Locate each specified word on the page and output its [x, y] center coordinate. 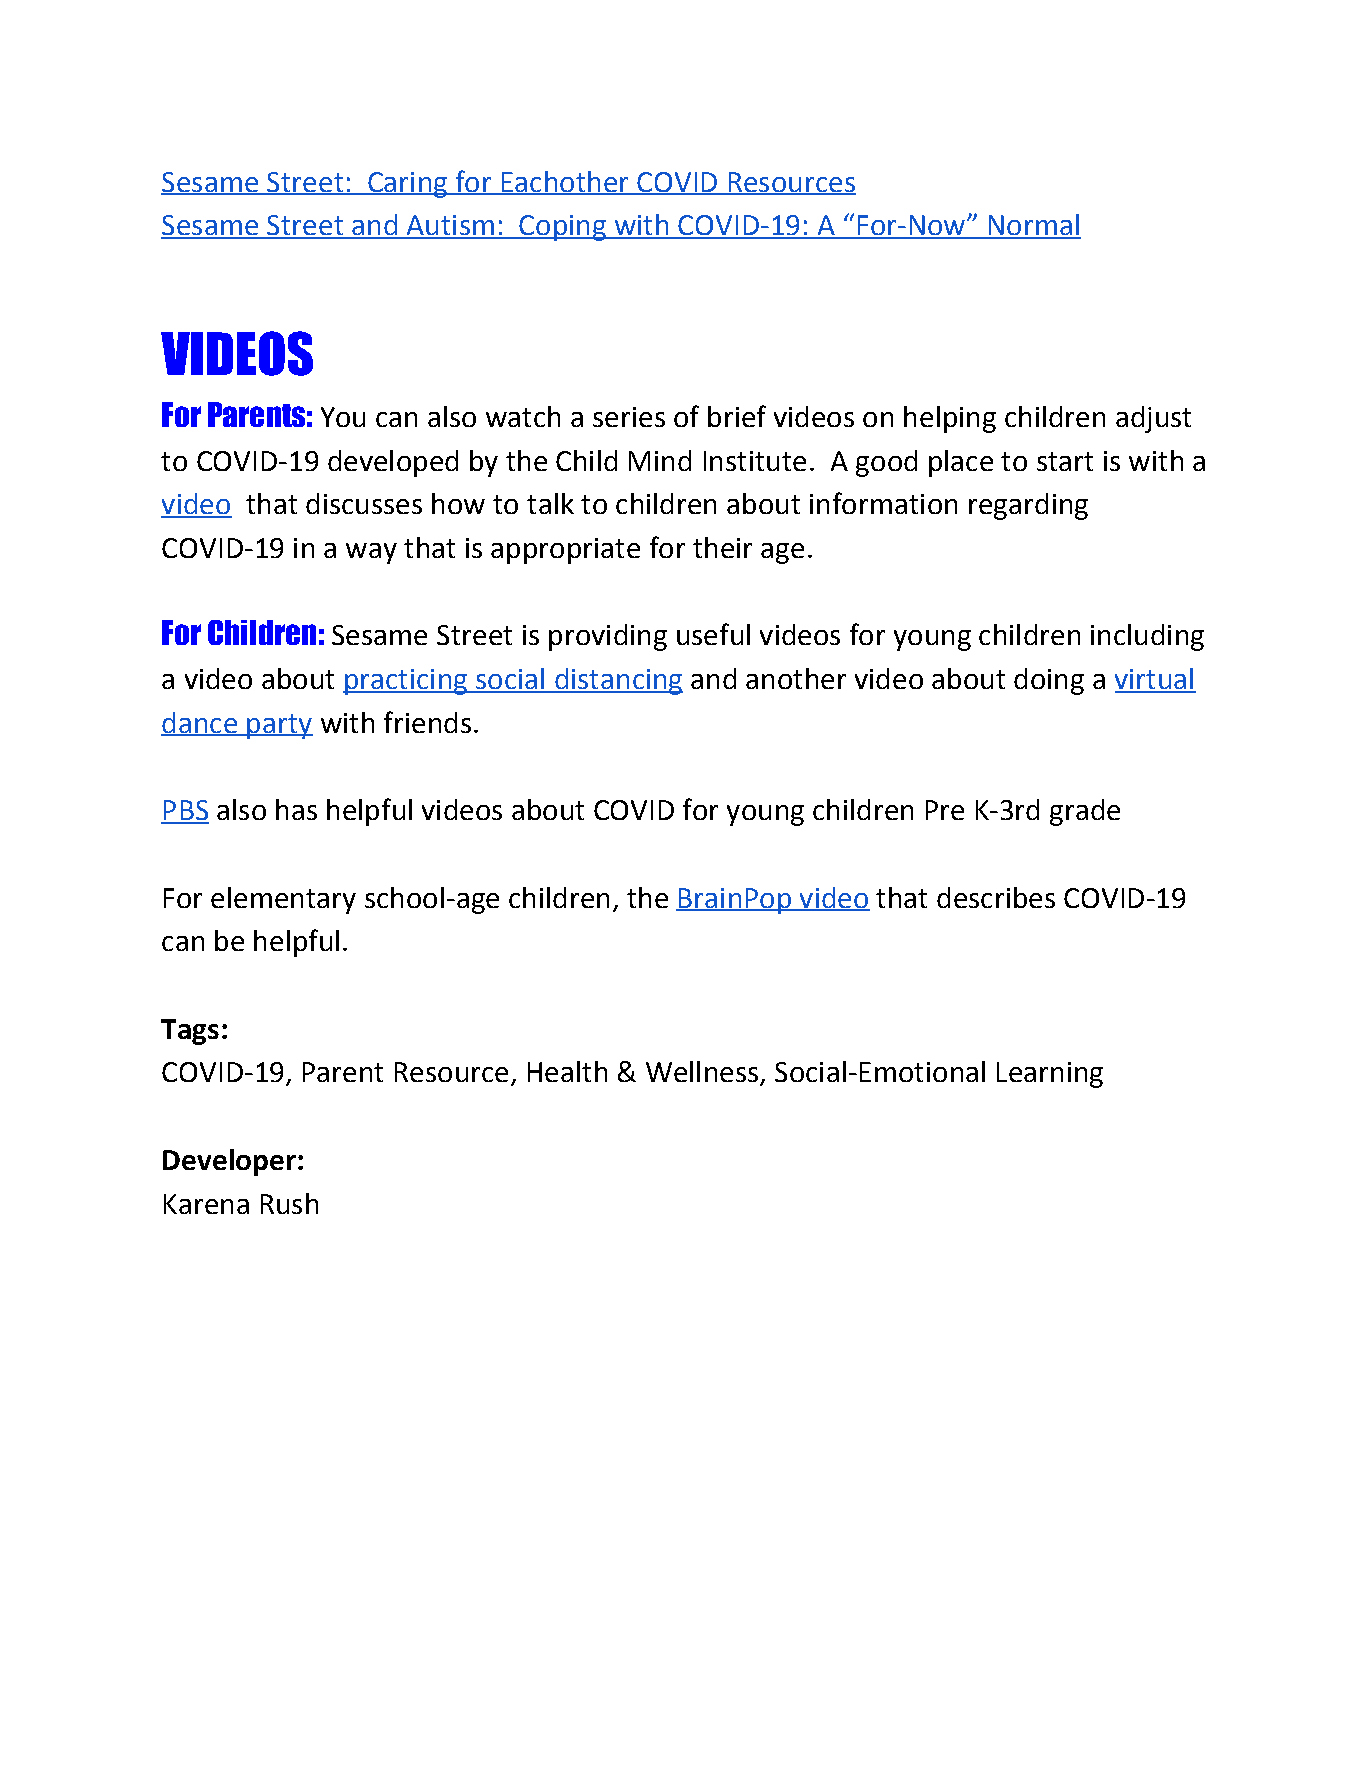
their [722, 547]
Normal [1033, 226]
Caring [407, 185]
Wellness [702, 1071]
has [296, 809]
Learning [1050, 1075]
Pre [945, 810]
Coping [562, 228]
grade [1085, 812]
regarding [1028, 506]
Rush [289, 1203]
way [371, 553]
